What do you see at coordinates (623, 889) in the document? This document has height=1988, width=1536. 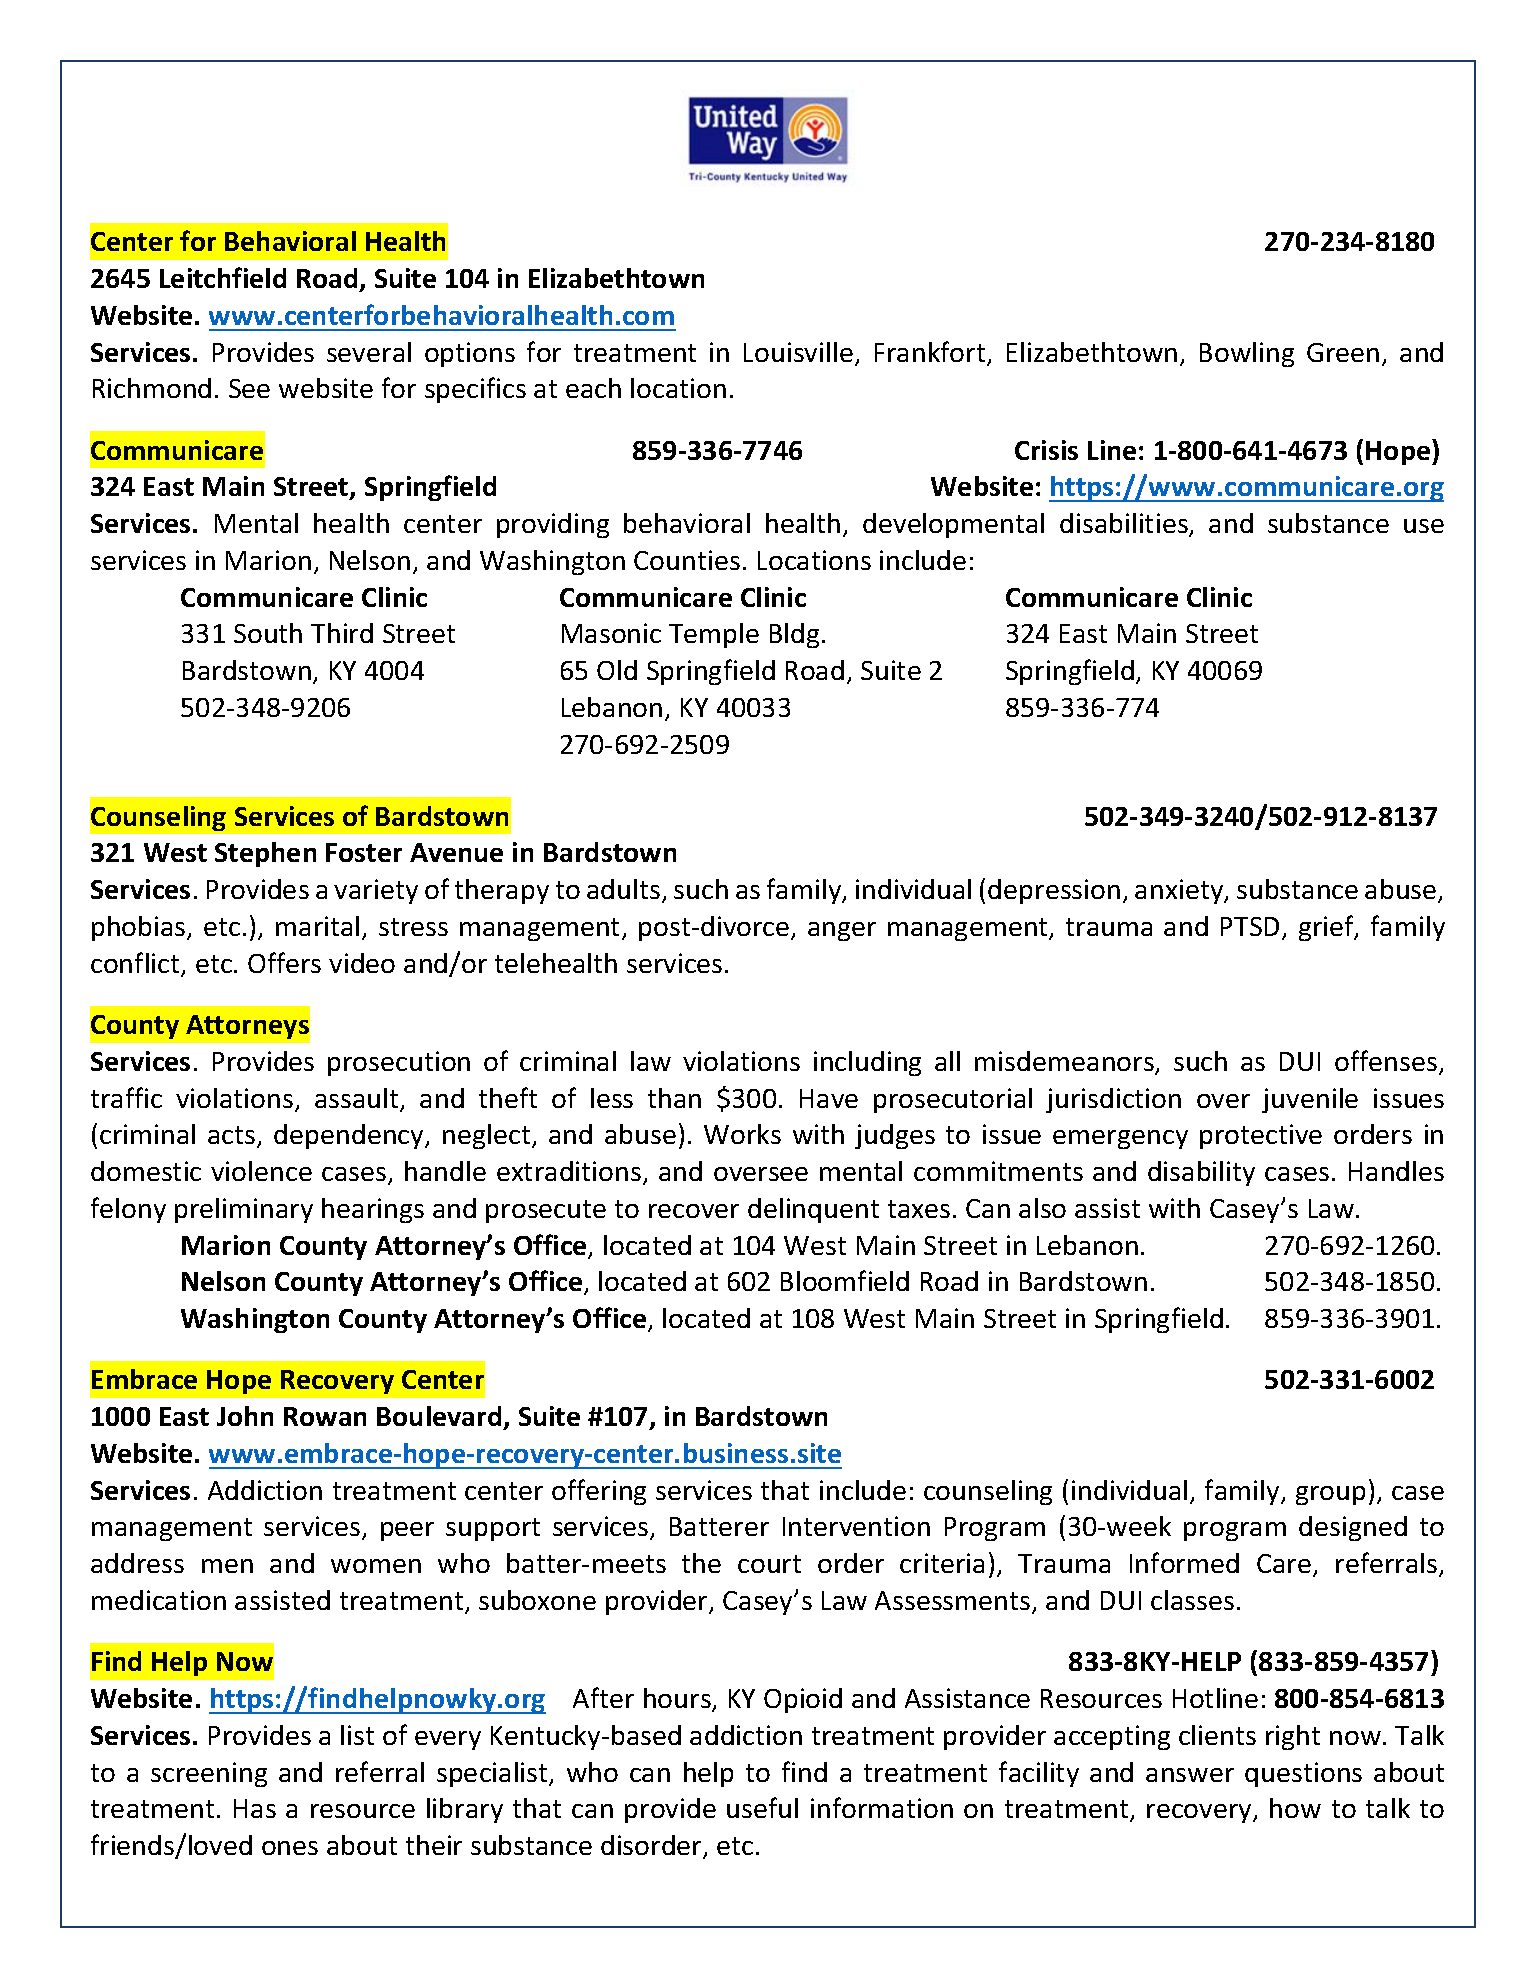 I see `adults` at bounding box center [623, 889].
